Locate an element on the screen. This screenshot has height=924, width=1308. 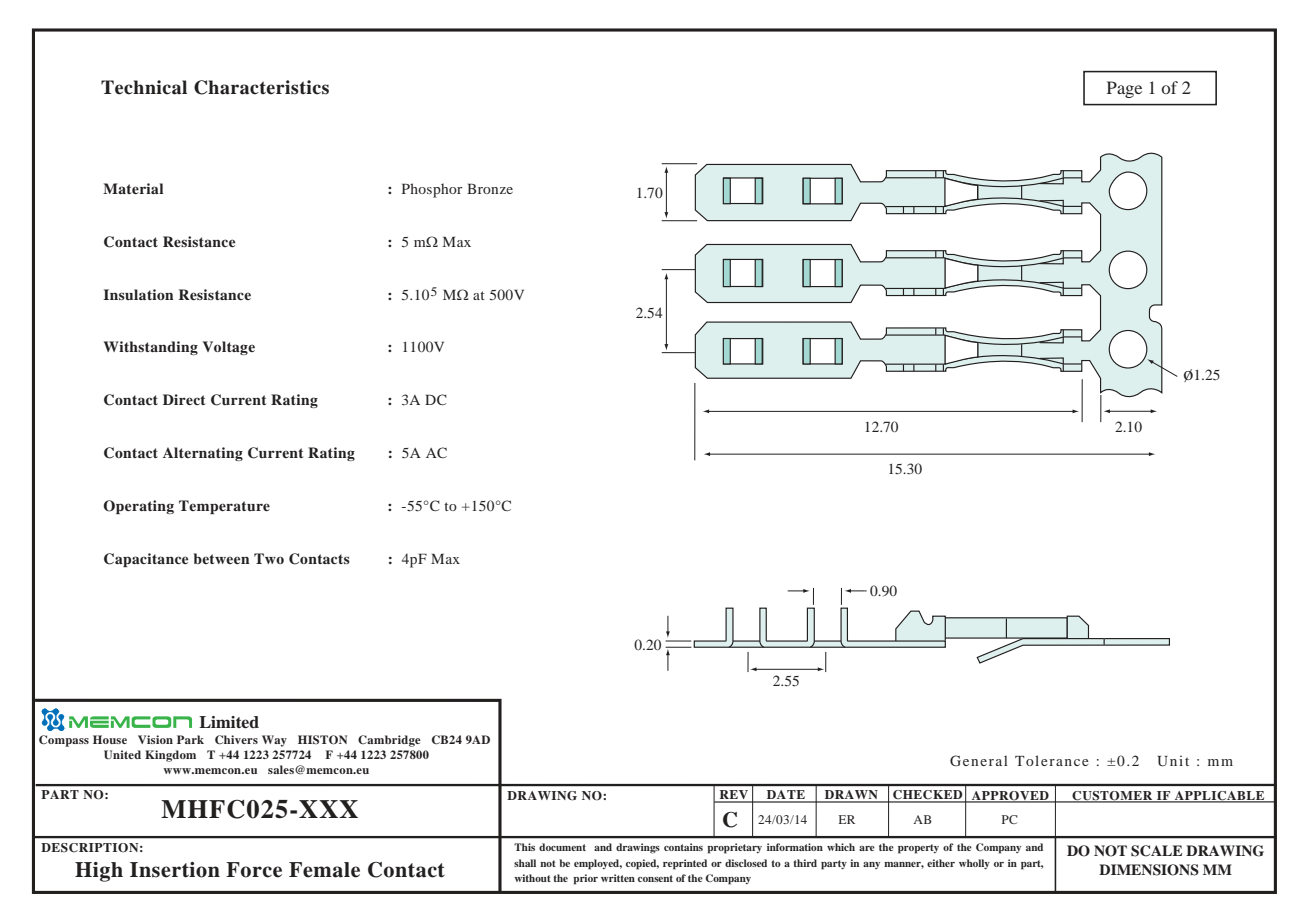
Page is located at coordinates (1124, 89).
